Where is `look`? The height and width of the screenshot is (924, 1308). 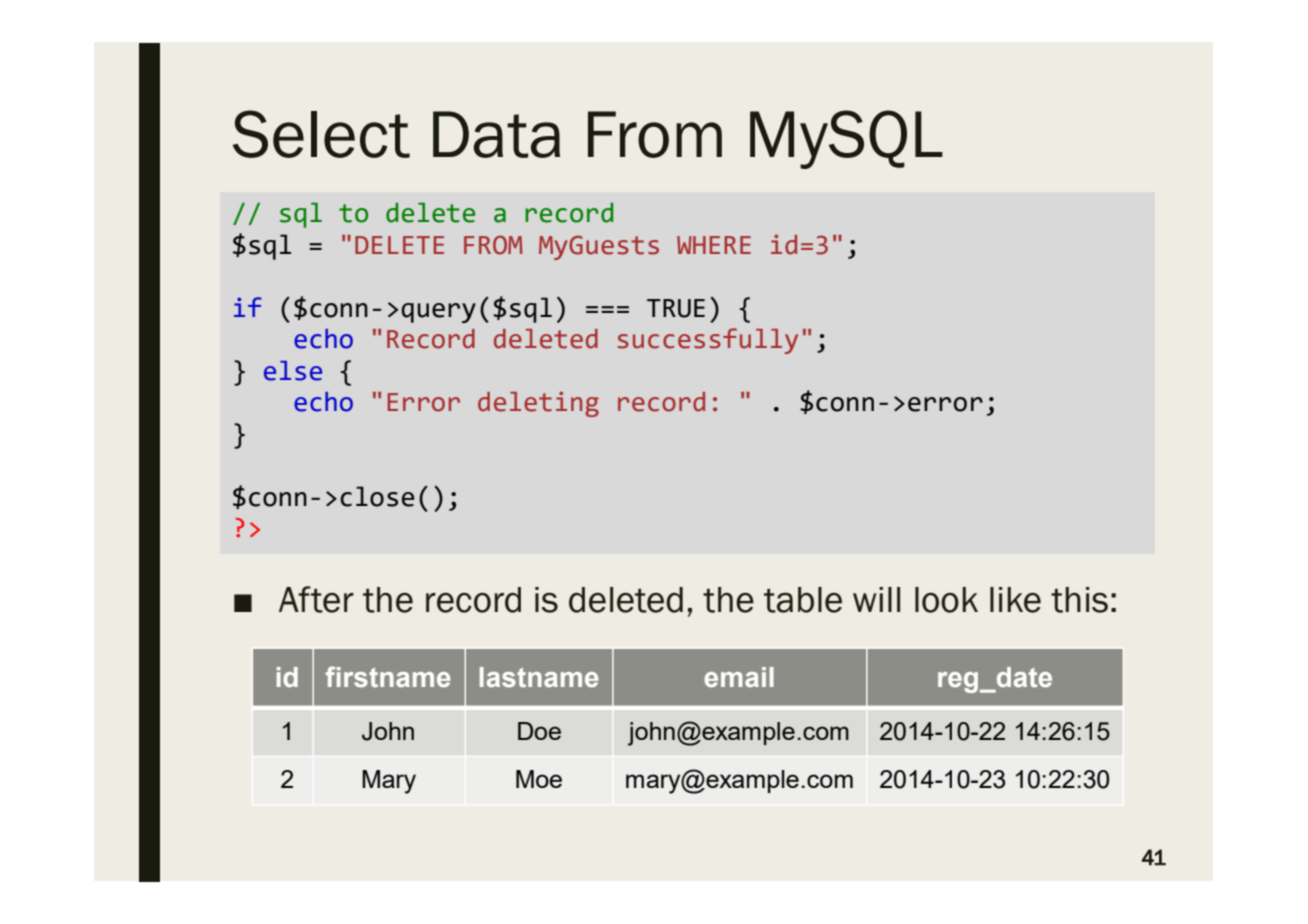
look is located at coordinates (946, 600).
